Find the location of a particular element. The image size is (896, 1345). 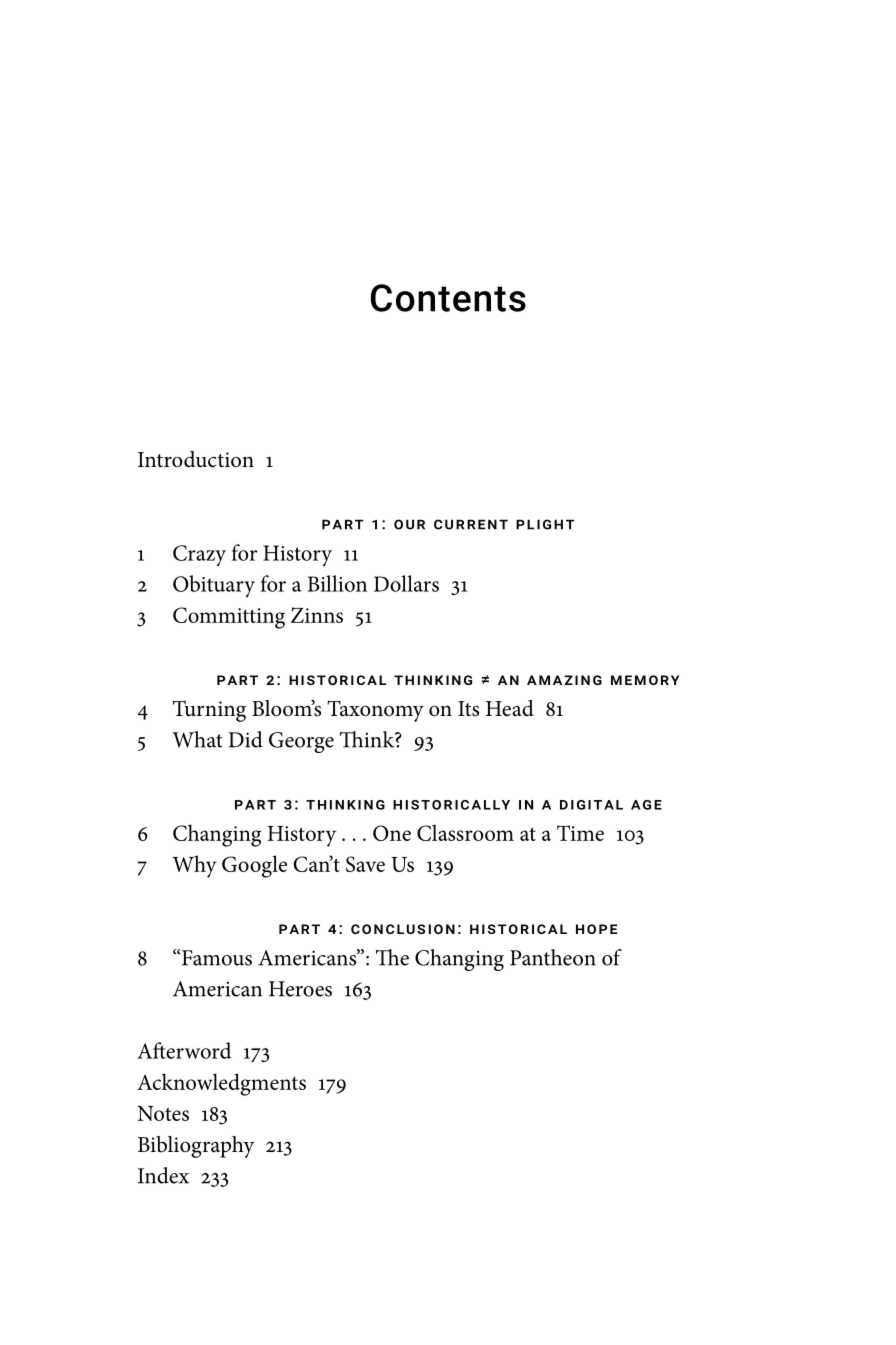

Introduction is located at coordinates (196, 459).
